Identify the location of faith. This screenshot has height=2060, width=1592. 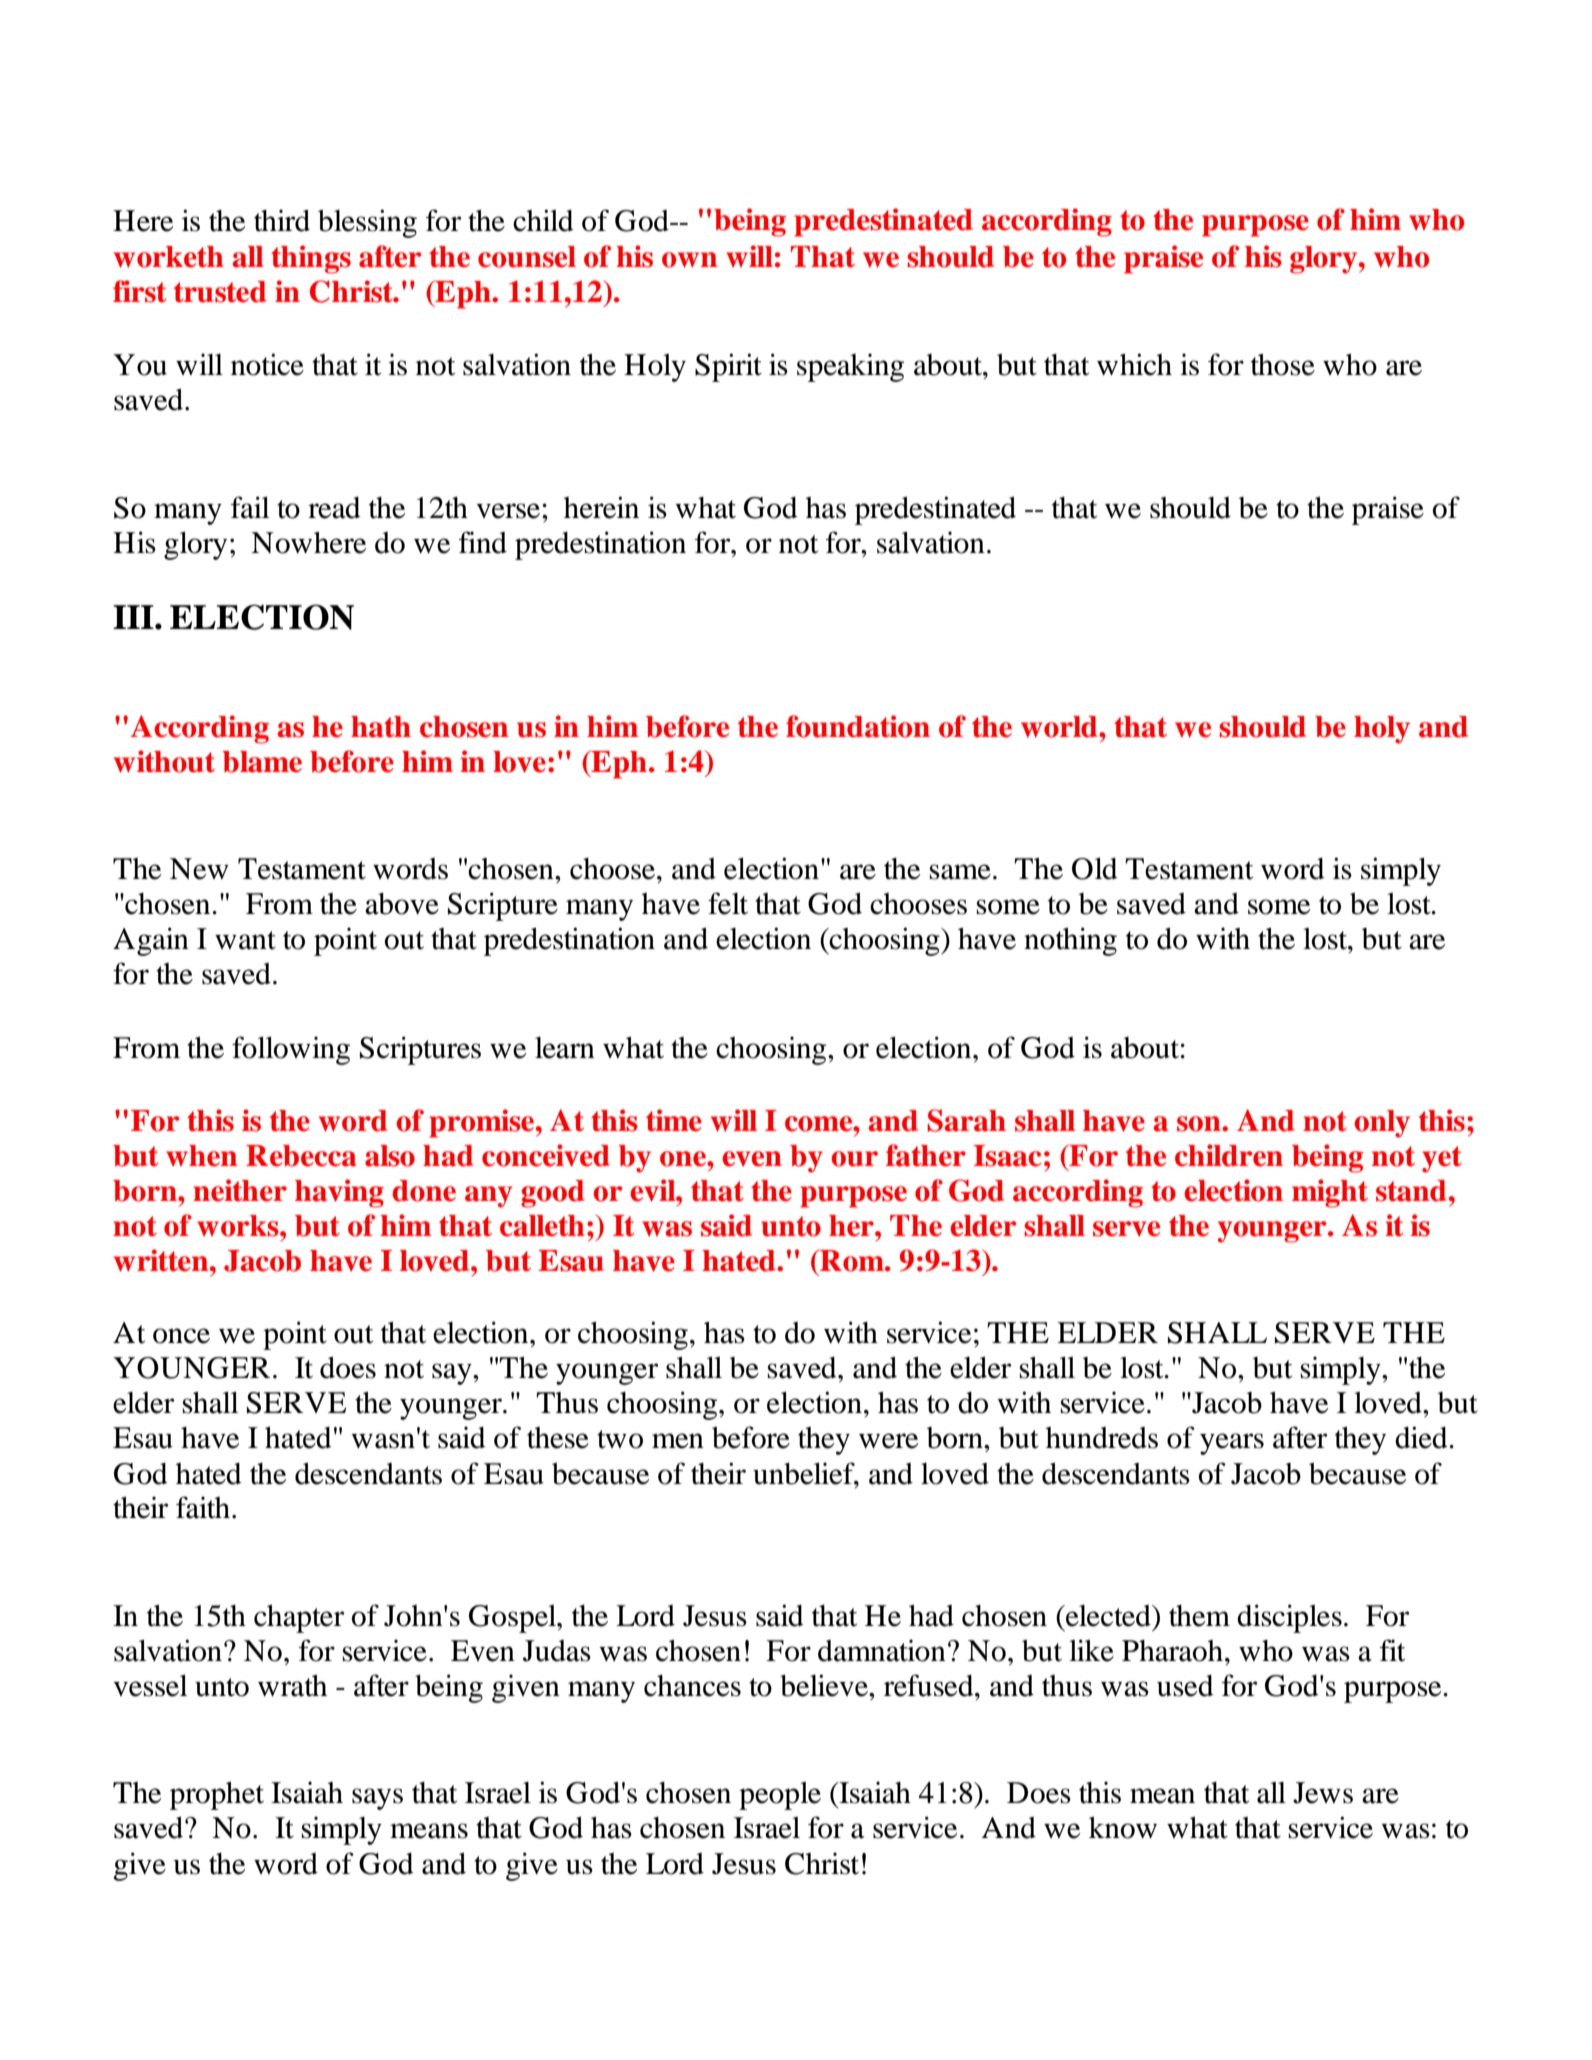
(203, 1507).
